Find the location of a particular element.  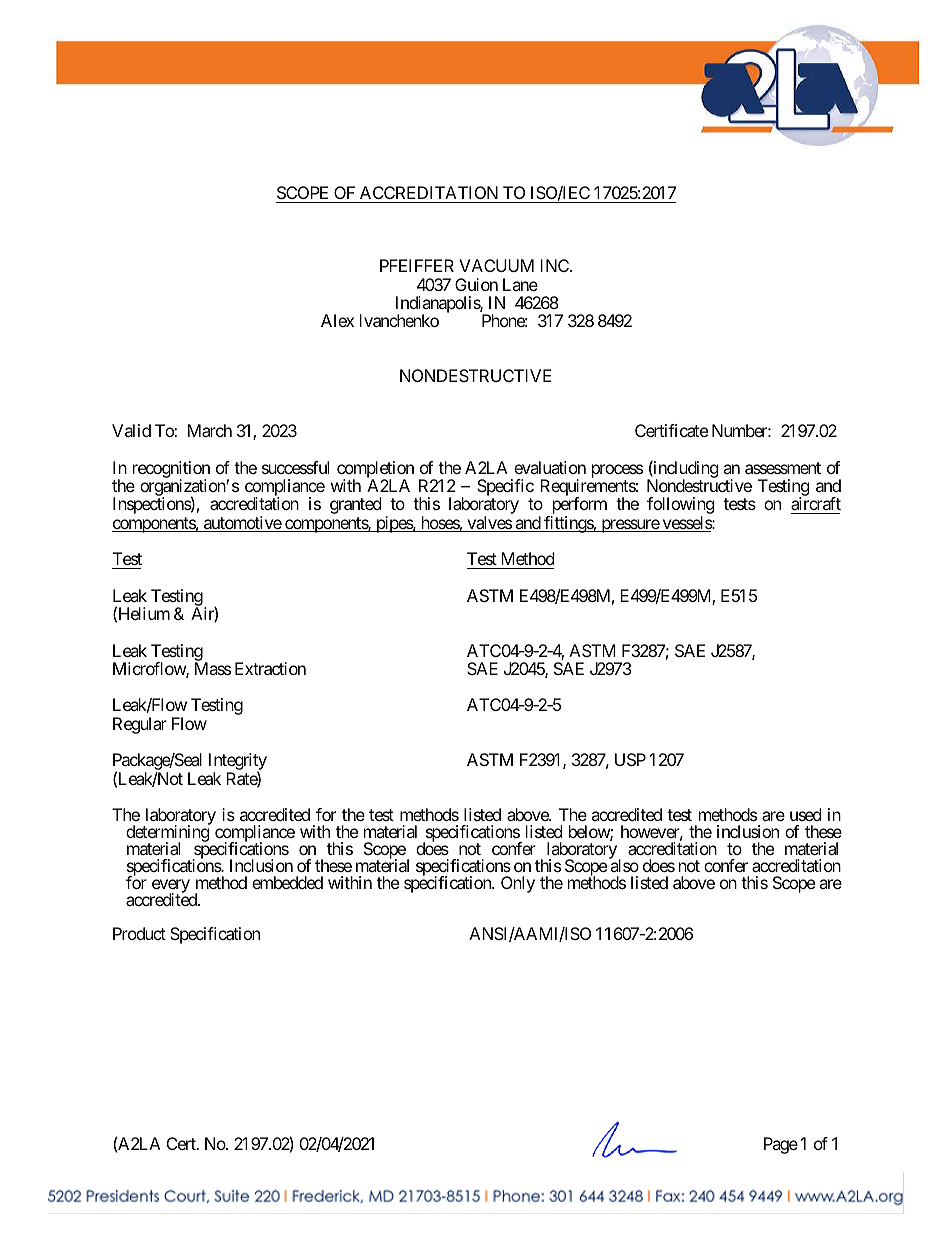

Only is located at coordinates (518, 884).
